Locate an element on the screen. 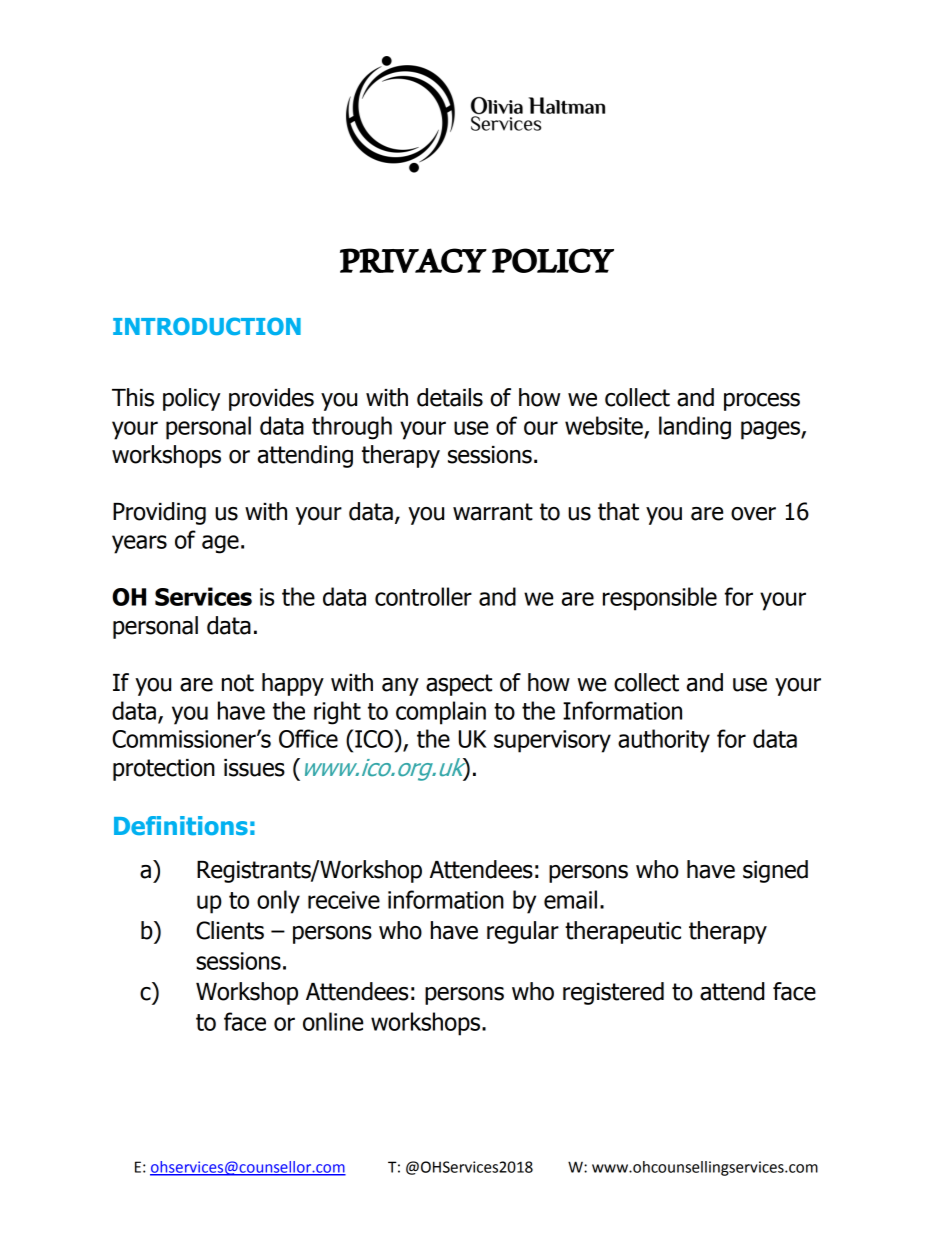 The width and height of the screenshot is (952, 1233). supervisory is located at coordinates (552, 741).
